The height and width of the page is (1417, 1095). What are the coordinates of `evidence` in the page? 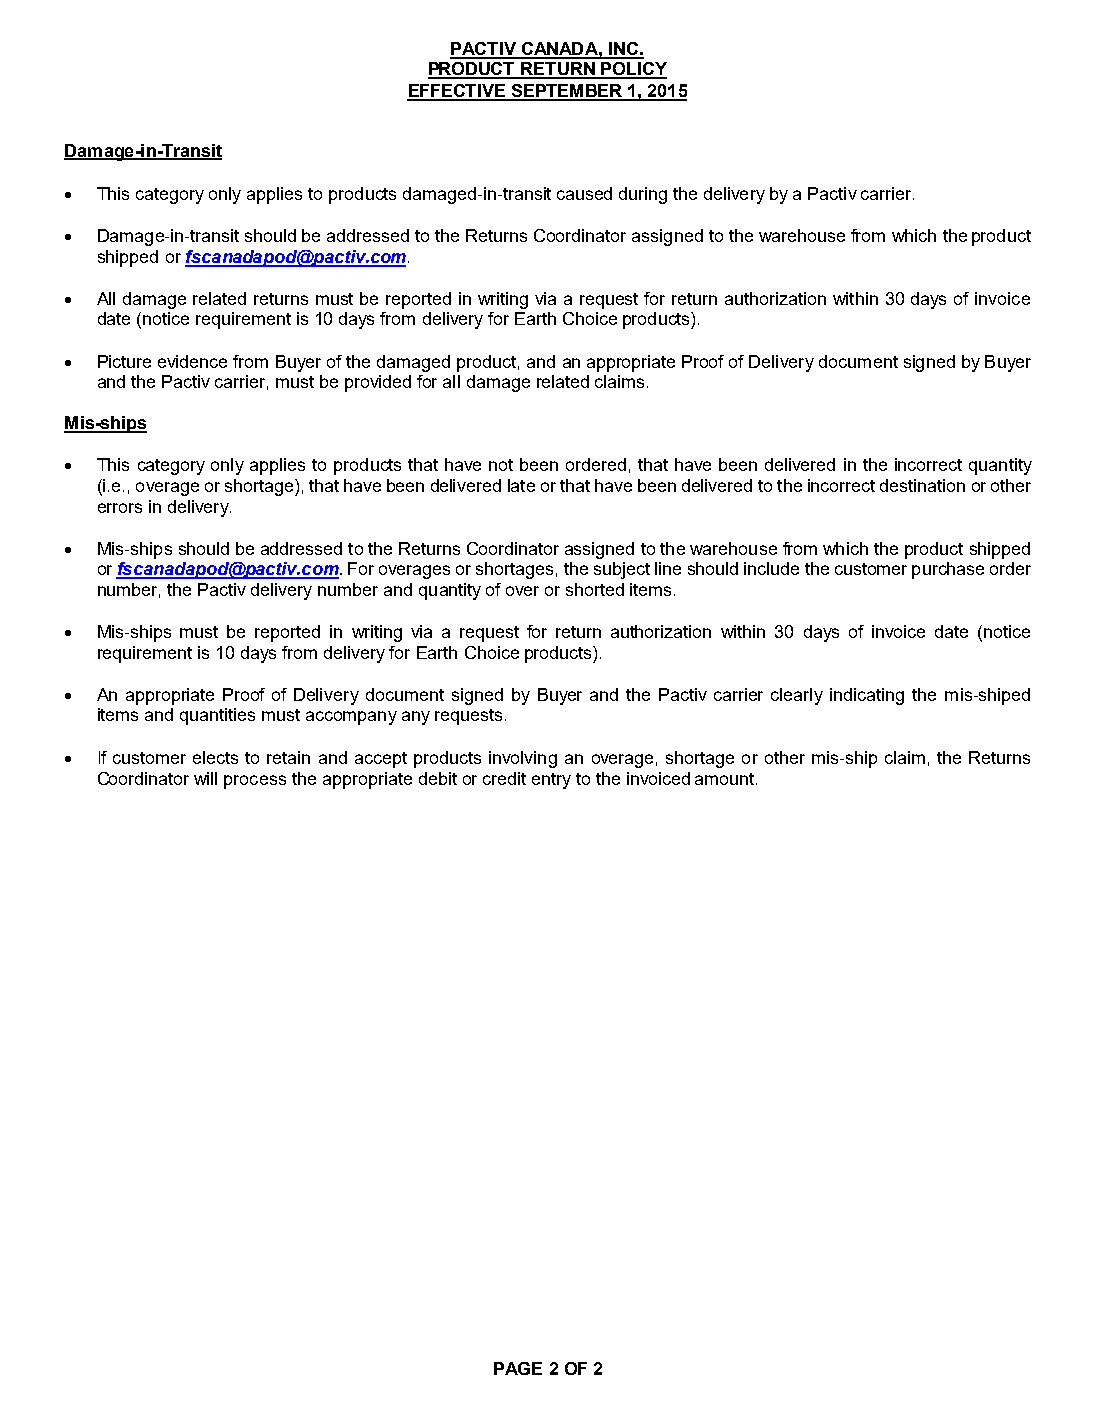 It's located at (192, 361).
